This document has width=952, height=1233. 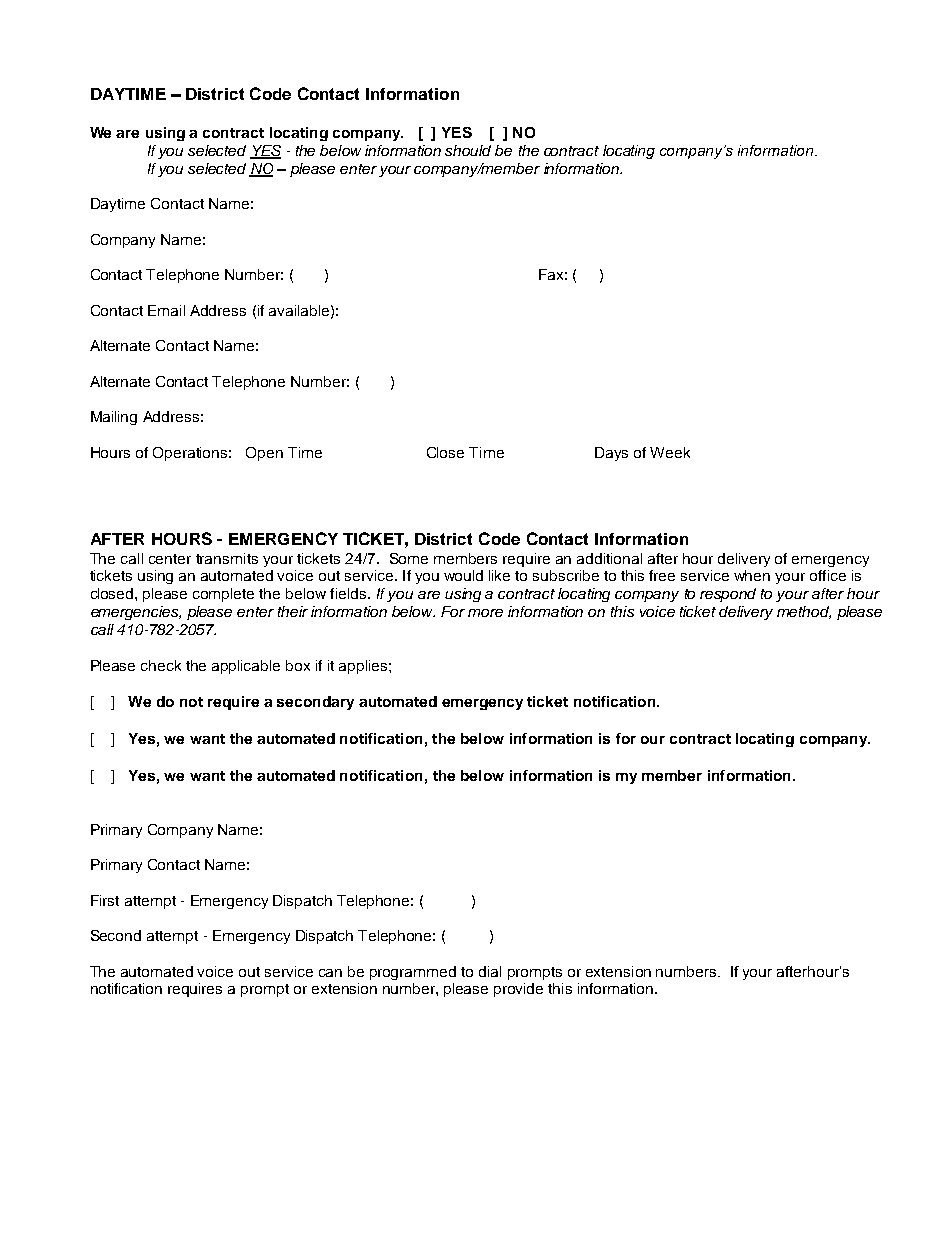 What do you see at coordinates (364, 667) in the document?
I see `applies` at bounding box center [364, 667].
